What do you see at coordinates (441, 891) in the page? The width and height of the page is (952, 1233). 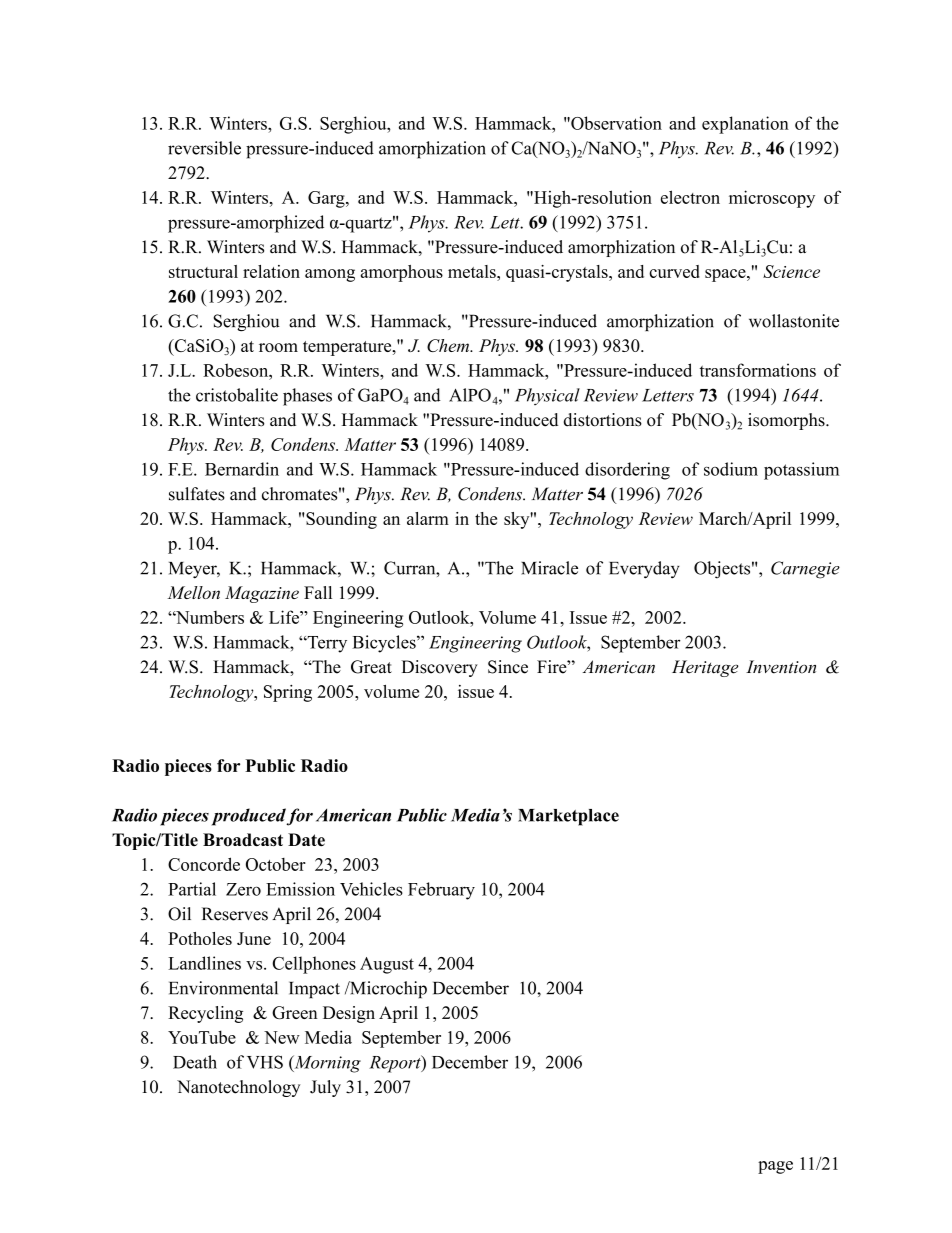 I see `February` at bounding box center [441, 891].
